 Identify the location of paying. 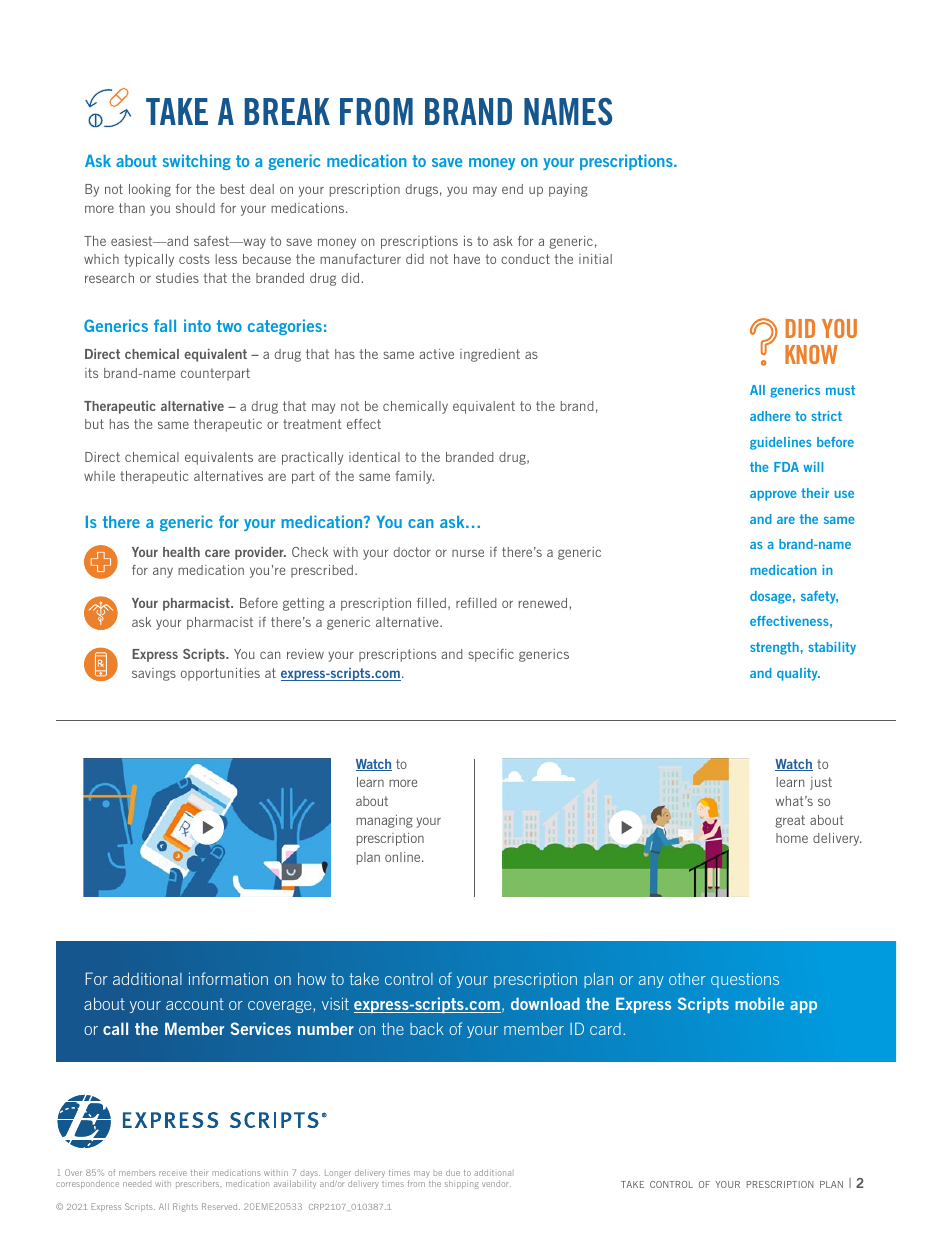
(568, 190).
